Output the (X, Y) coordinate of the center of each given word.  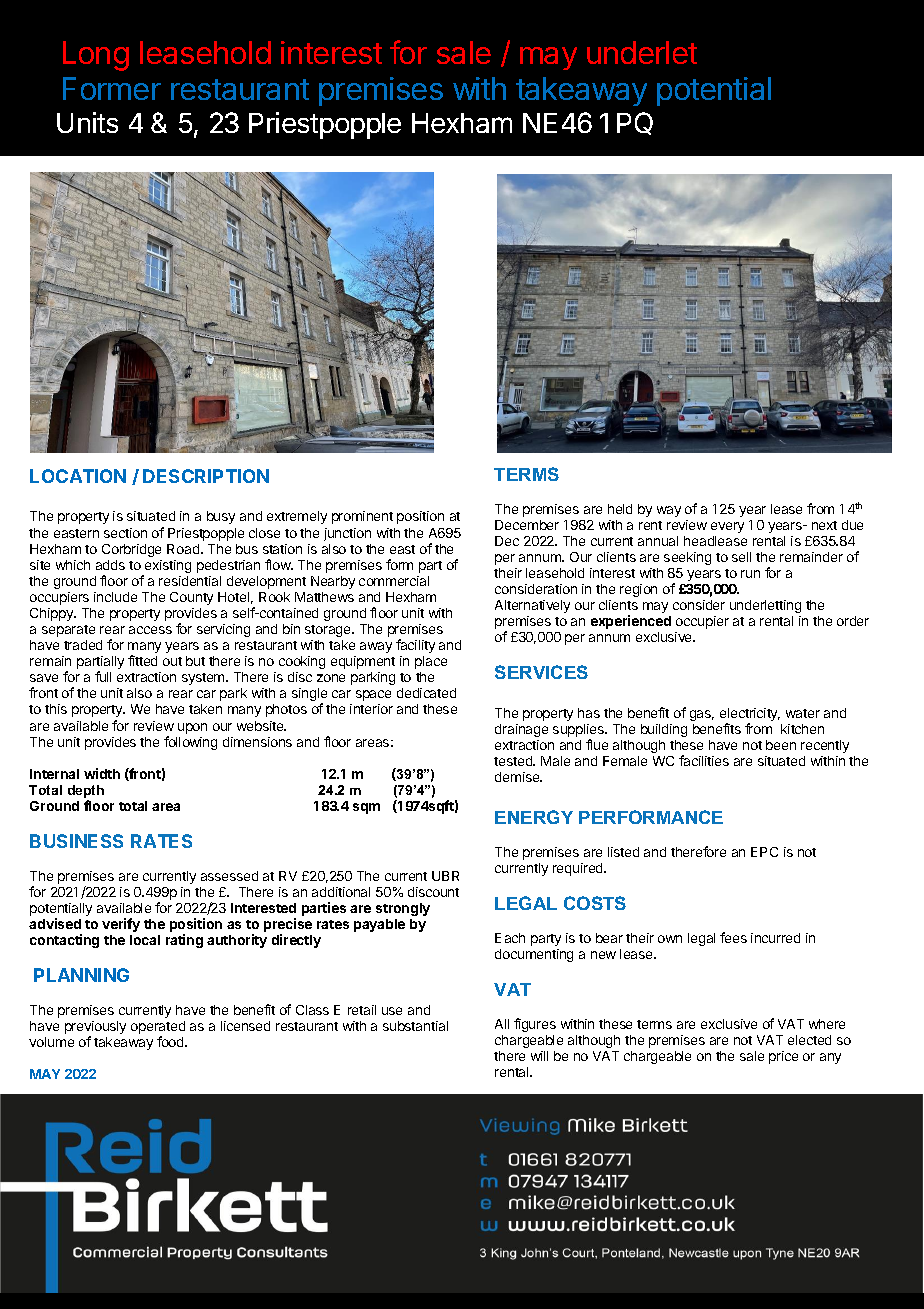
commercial (394, 581)
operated (158, 1029)
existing (167, 568)
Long (96, 56)
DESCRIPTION (206, 476)
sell (741, 557)
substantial (415, 1026)
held (620, 509)
